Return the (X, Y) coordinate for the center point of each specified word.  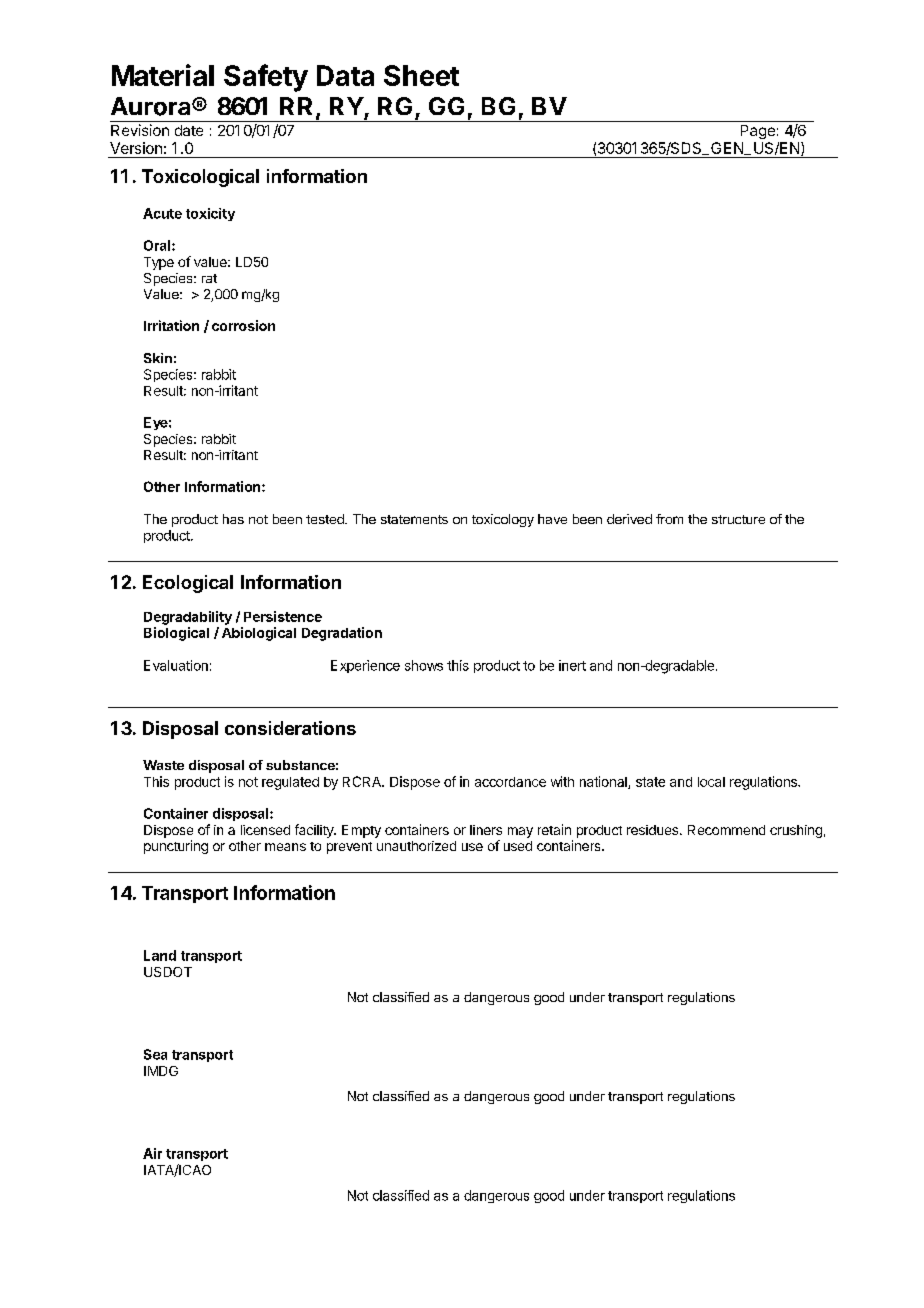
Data (345, 75)
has (233, 519)
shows (424, 665)
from (669, 519)
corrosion (243, 325)
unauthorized (416, 846)
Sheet (421, 75)
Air (152, 1153)
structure (738, 519)
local (711, 782)
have (552, 519)
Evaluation (176, 665)
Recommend (726, 830)
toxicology (503, 520)
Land (160, 955)
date (189, 130)
